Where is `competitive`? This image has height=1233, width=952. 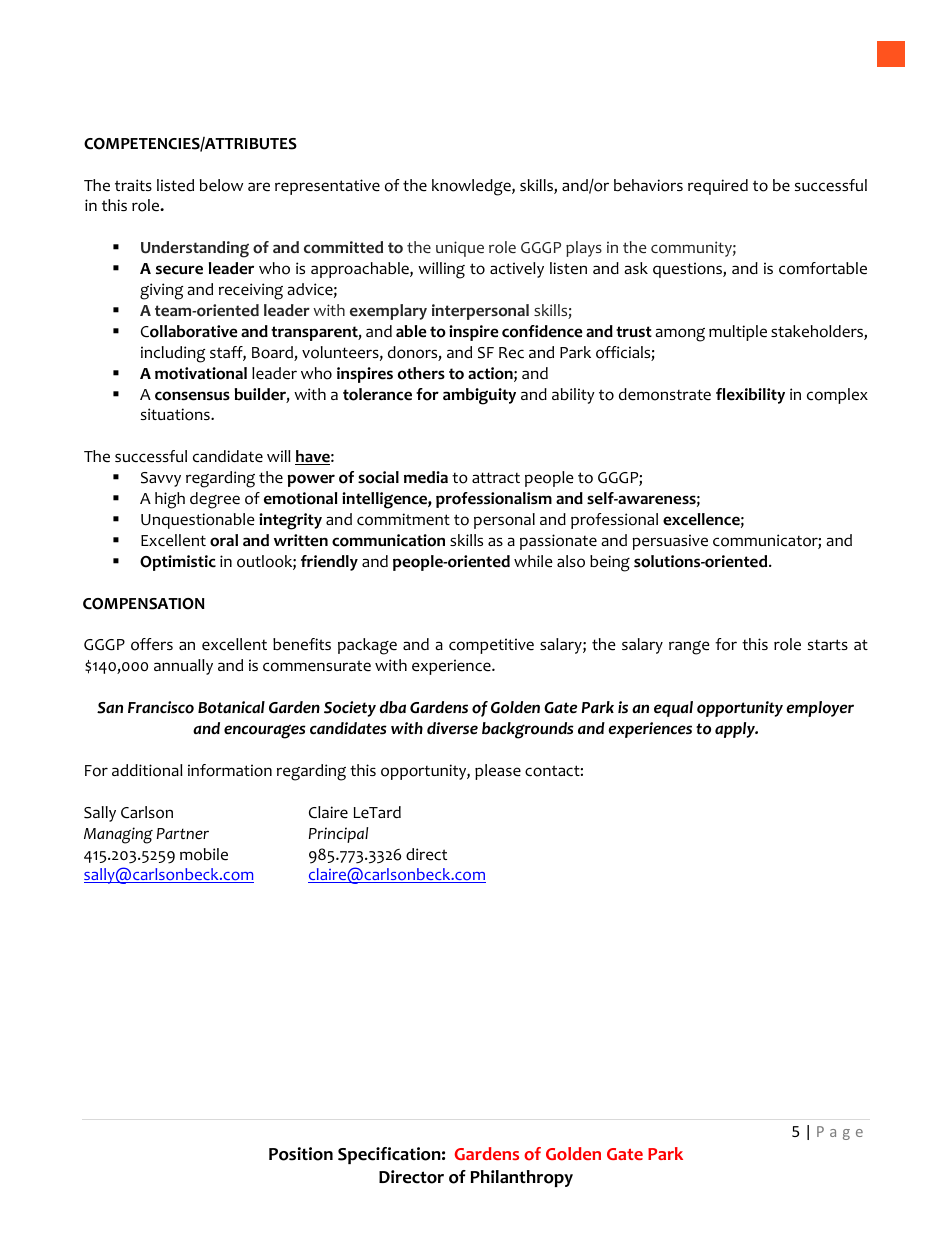
competitive is located at coordinates (491, 646).
